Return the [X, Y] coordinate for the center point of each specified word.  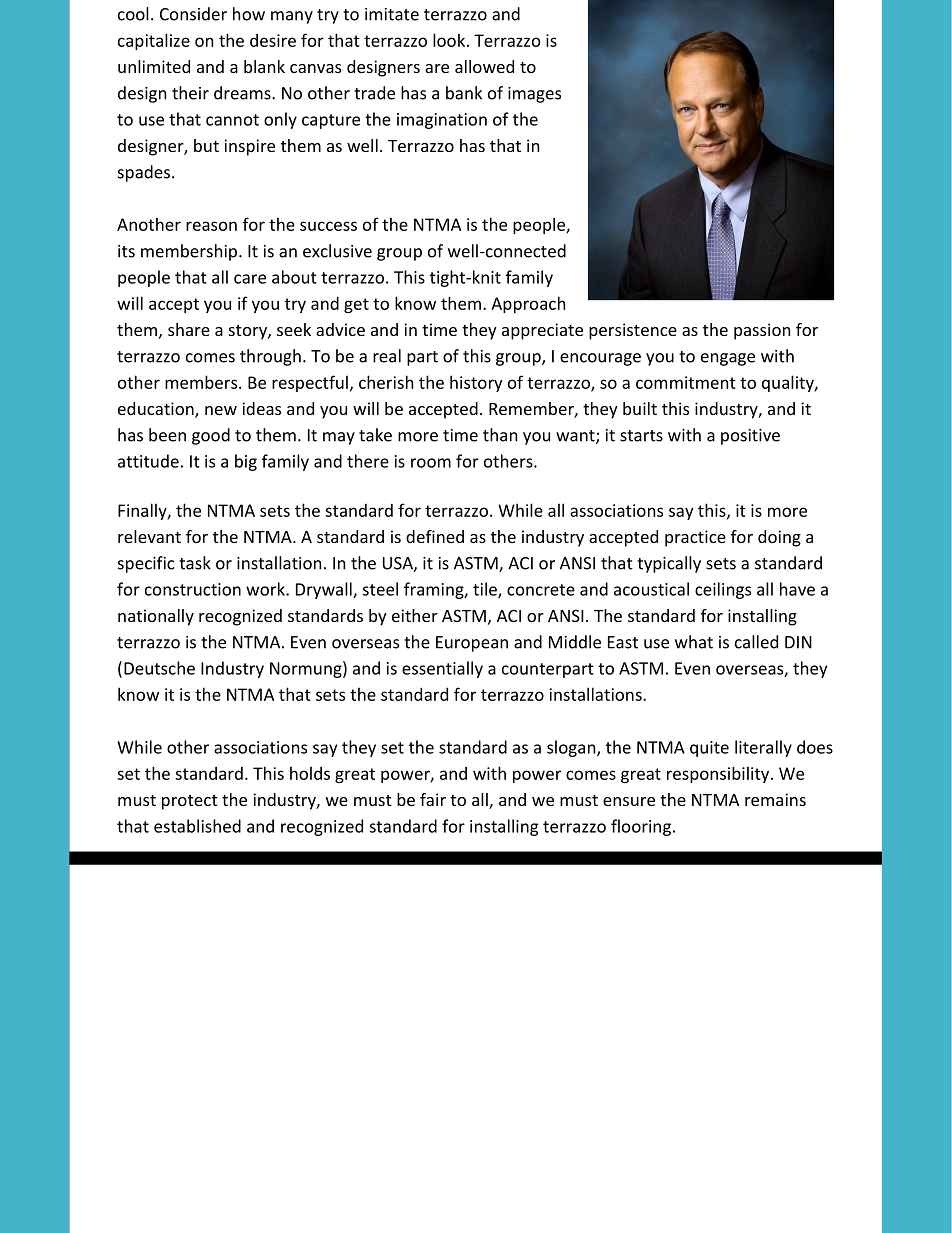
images [534, 95]
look [449, 40]
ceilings [723, 590]
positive [750, 437]
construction [193, 589]
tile [486, 590]
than [500, 435]
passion [762, 331]
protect [190, 802]
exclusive [337, 251]
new [221, 410]
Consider [193, 14]
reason [211, 226]
